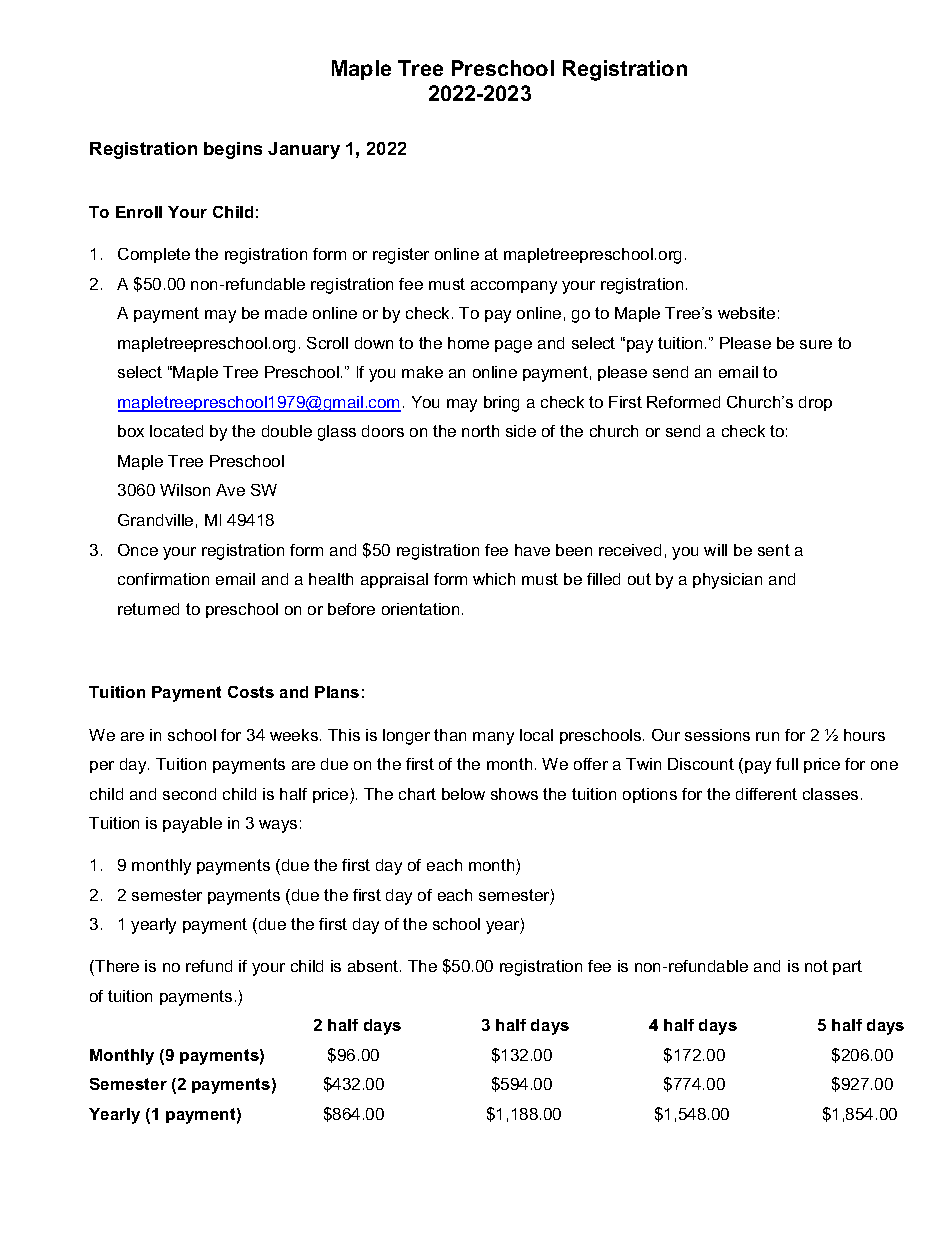 The width and height of the image is (952, 1233). Describe the element at coordinates (251, 692) in the image. I see `Costs` at that location.
